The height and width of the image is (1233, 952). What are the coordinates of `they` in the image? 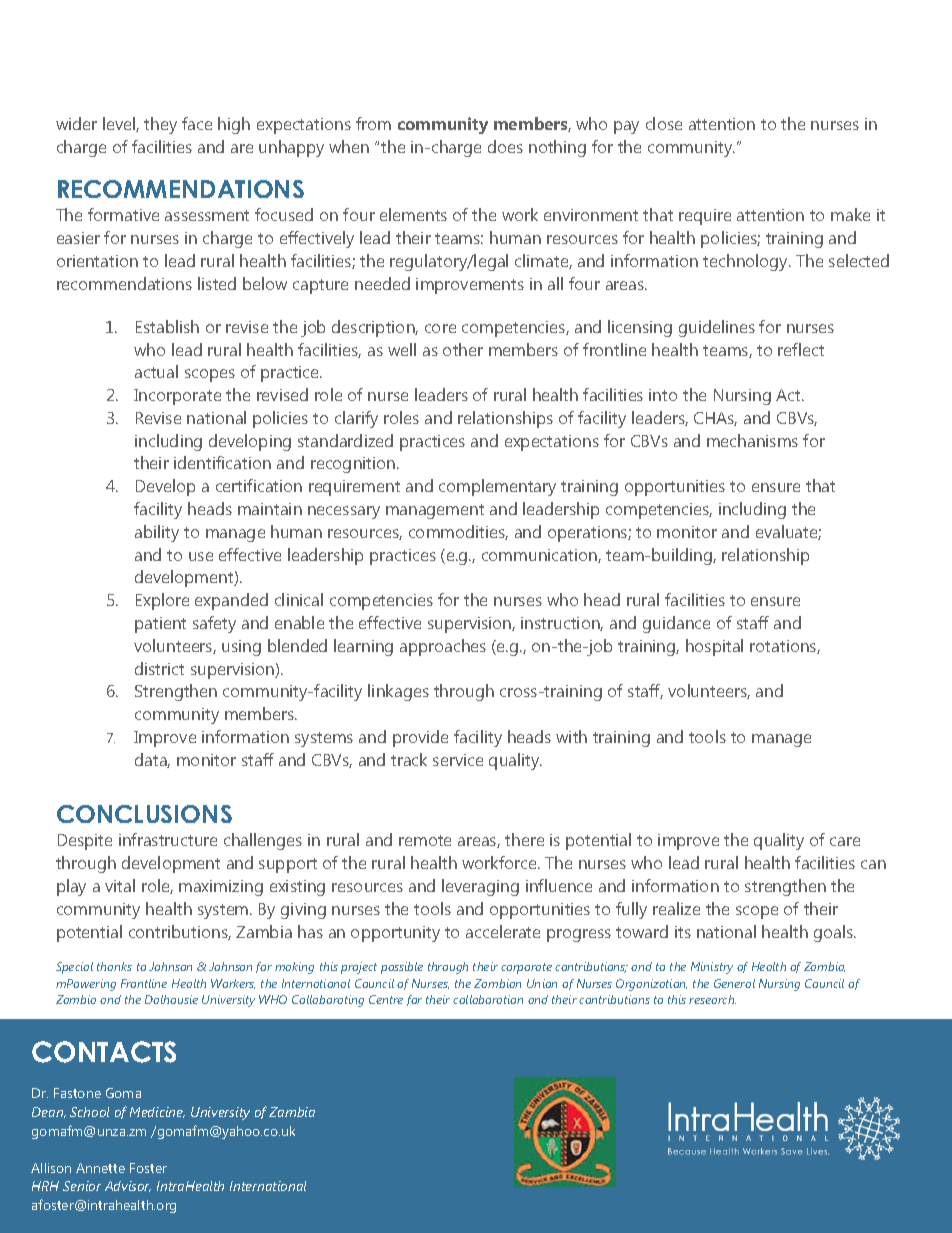 It's located at (160, 125).
